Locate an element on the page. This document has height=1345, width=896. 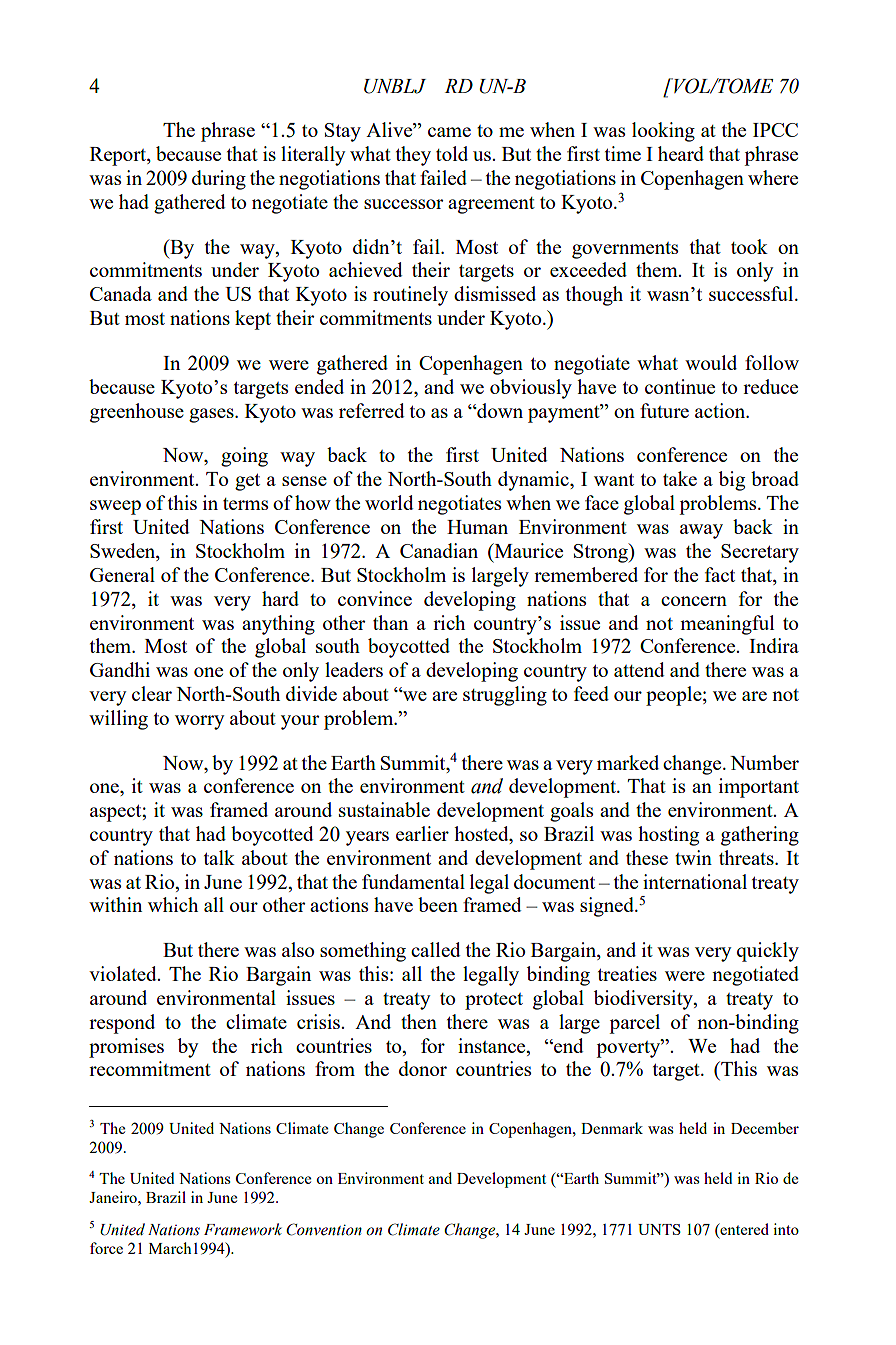
during is located at coordinates (219, 180).
